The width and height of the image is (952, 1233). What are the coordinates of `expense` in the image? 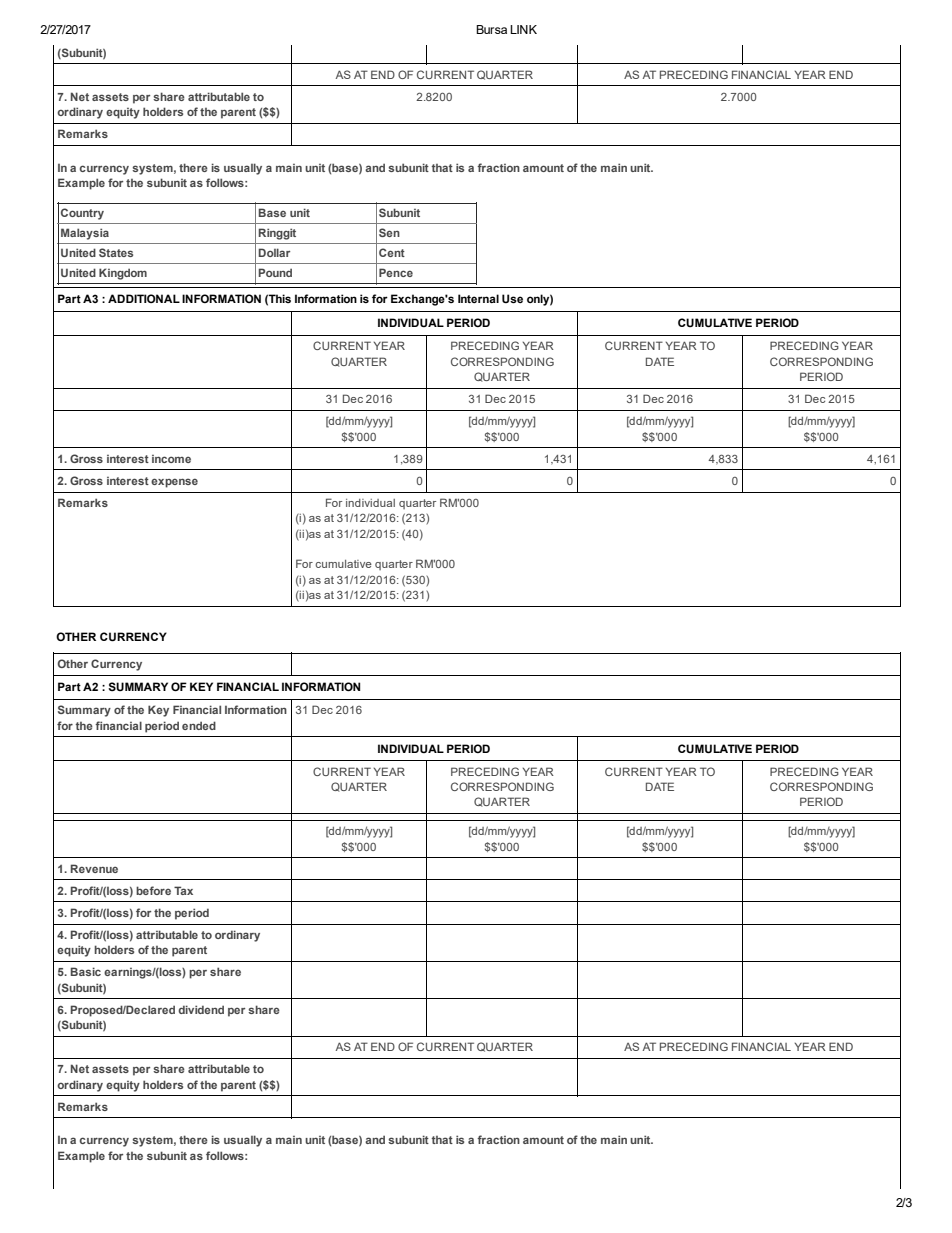 It's located at (174, 483).
